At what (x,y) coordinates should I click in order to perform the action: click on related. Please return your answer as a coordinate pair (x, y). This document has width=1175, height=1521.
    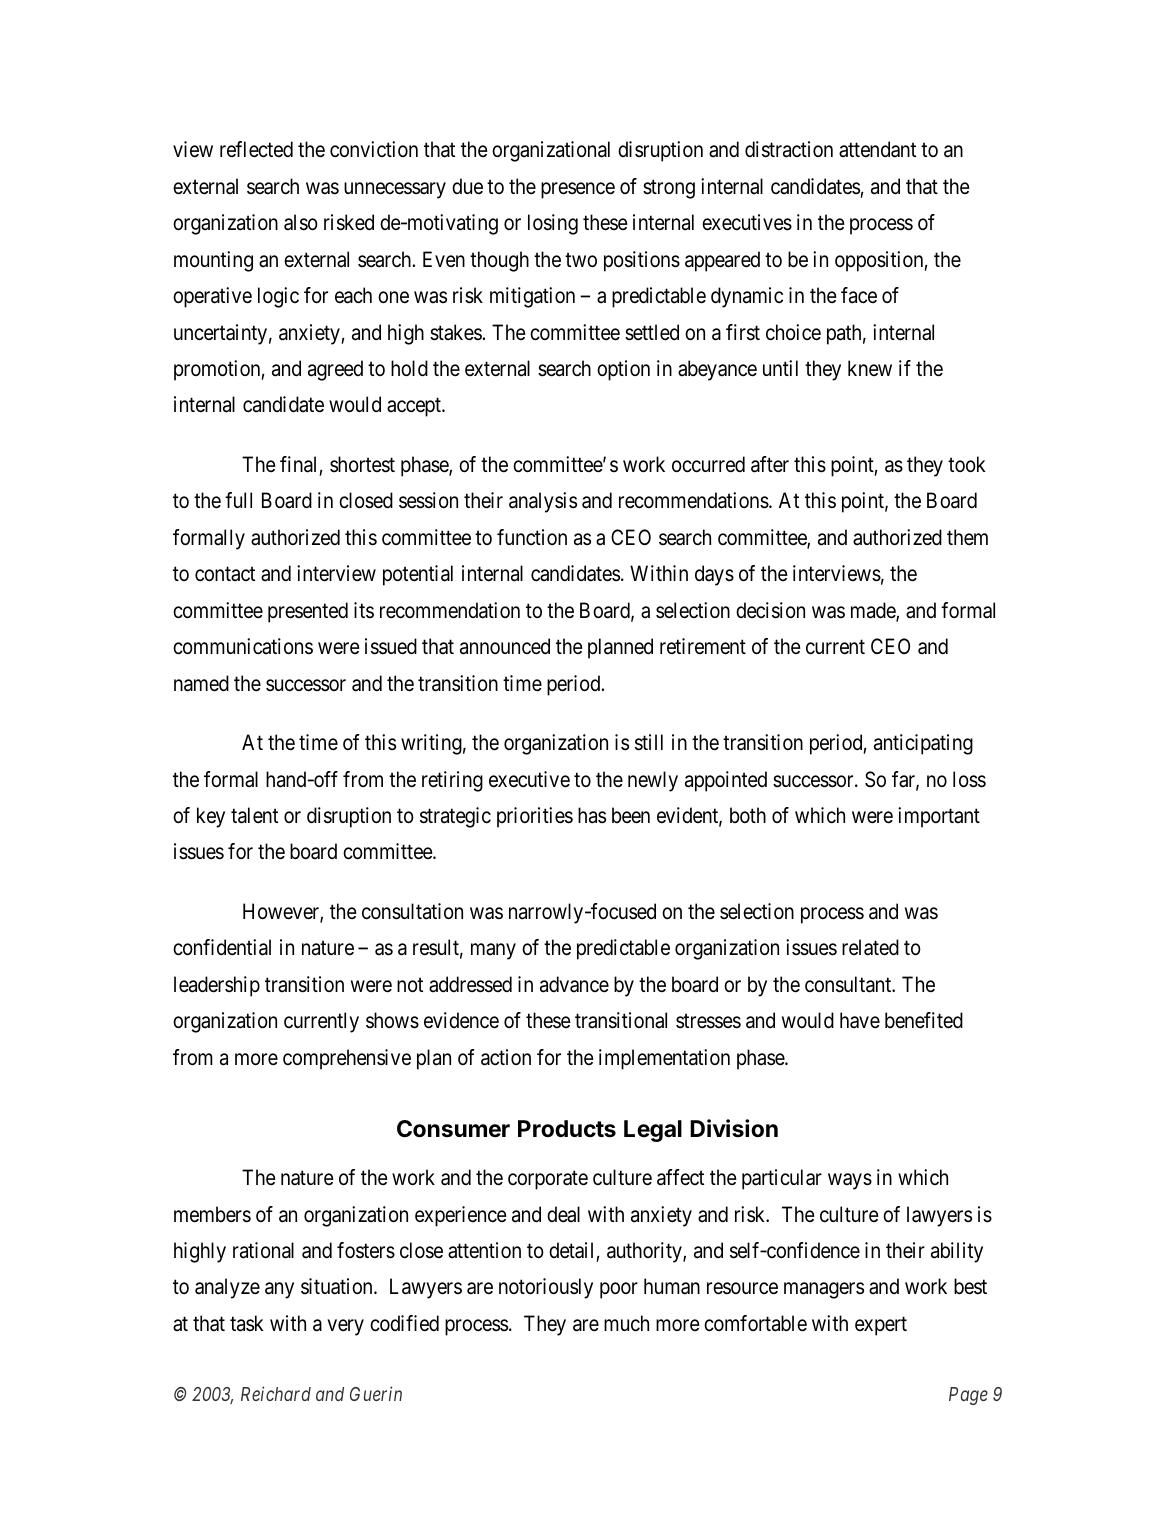
    Looking at the image, I should click on (870, 947).
